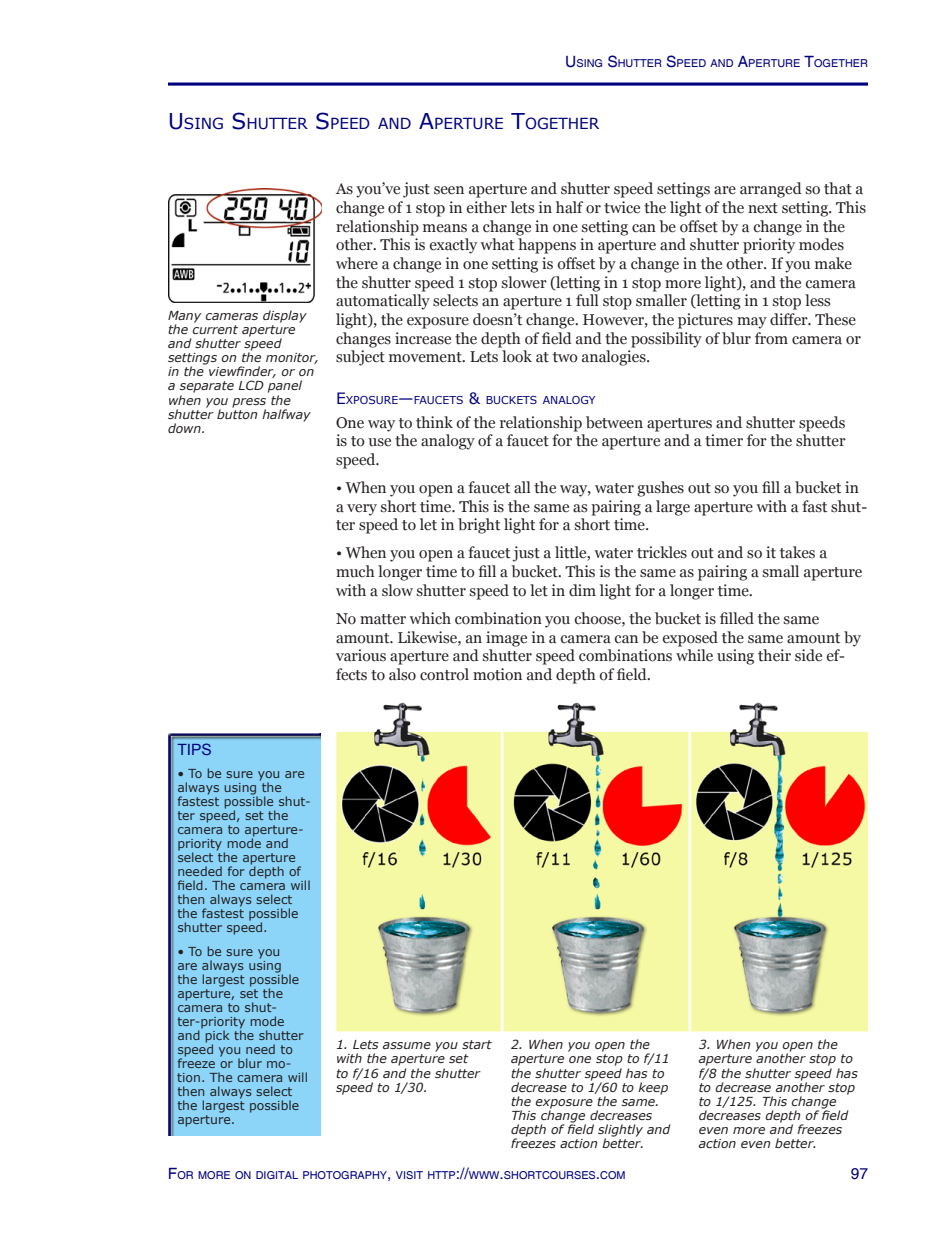 Image resolution: width=952 pixels, height=1233 pixels. What do you see at coordinates (774, 655) in the page?
I see `their` at bounding box center [774, 655].
